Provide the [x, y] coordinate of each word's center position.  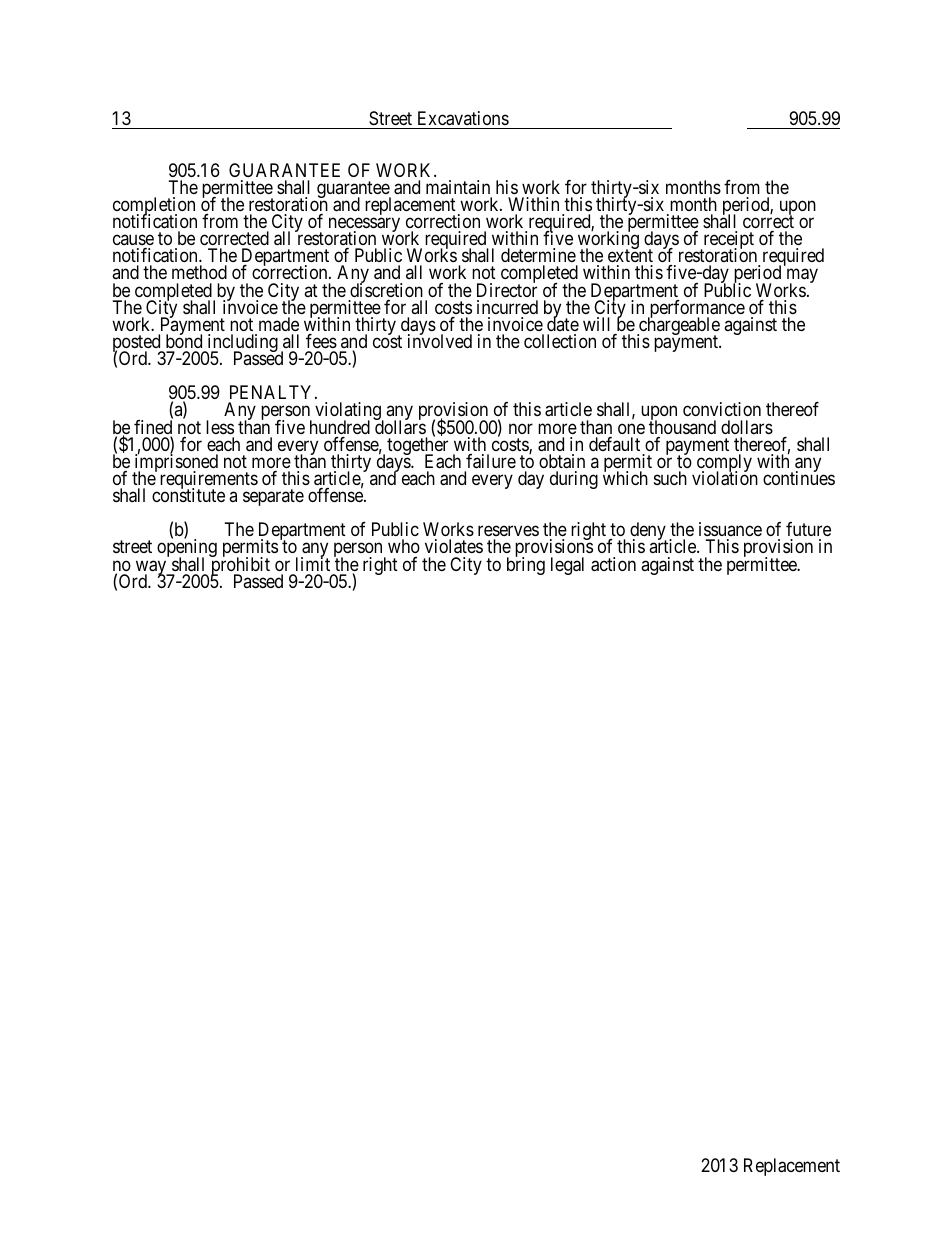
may [802, 277]
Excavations [463, 118]
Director [507, 289]
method [199, 272]
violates [454, 546]
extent [630, 255]
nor [521, 428]
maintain [458, 187]
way [151, 569]
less [220, 427]
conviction [722, 409]
